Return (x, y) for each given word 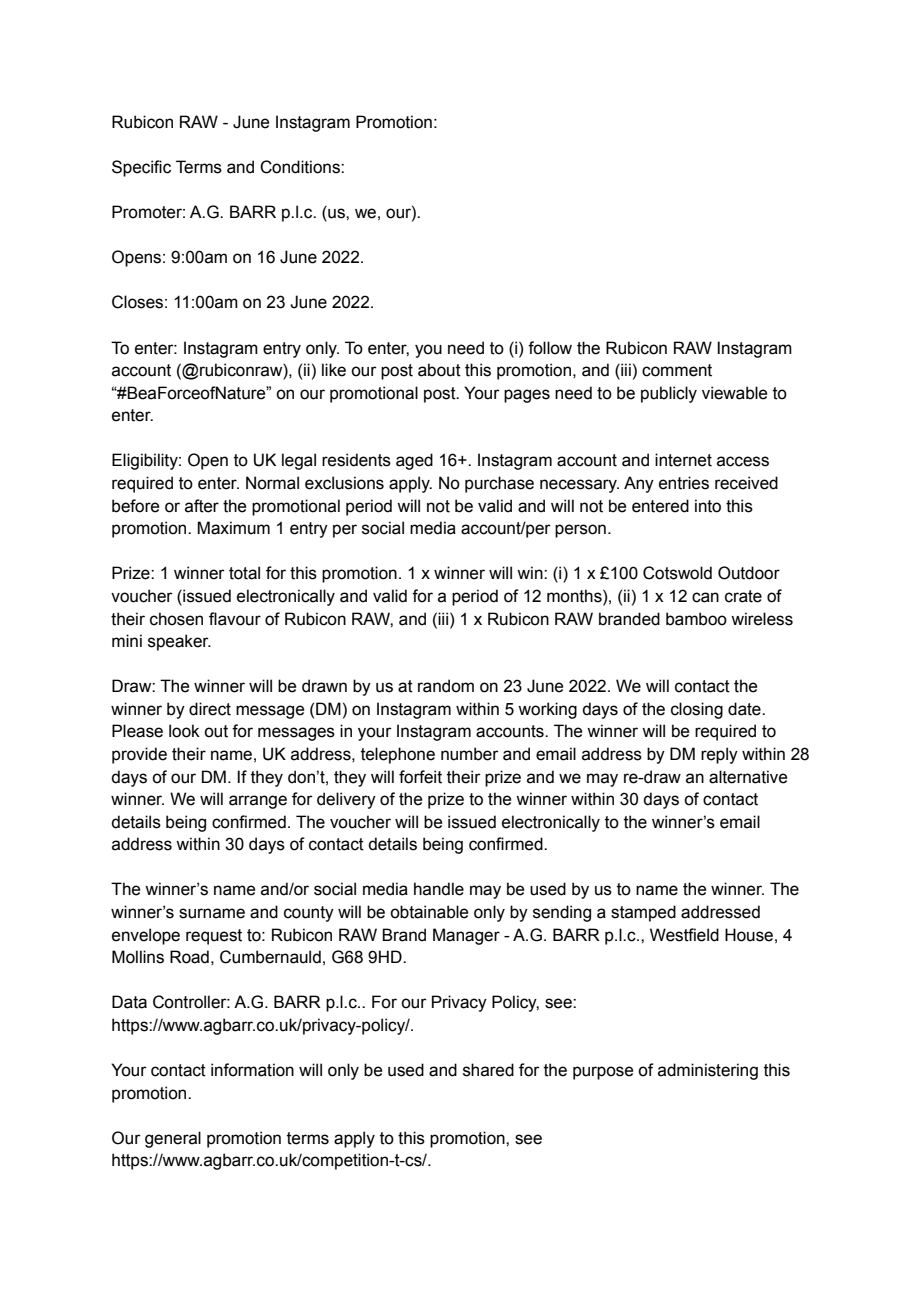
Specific (141, 168)
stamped (643, 913)
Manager (466, 936)
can (705, 597)
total (244, 573)
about (439, 370)
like (334, 370)
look (184, 731)
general (173, 1139)
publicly (669, 394)
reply (719, 755)
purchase (499, 484)
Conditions (301, 167)
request (214, 937)
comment (677, 370)
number (470, 754)
